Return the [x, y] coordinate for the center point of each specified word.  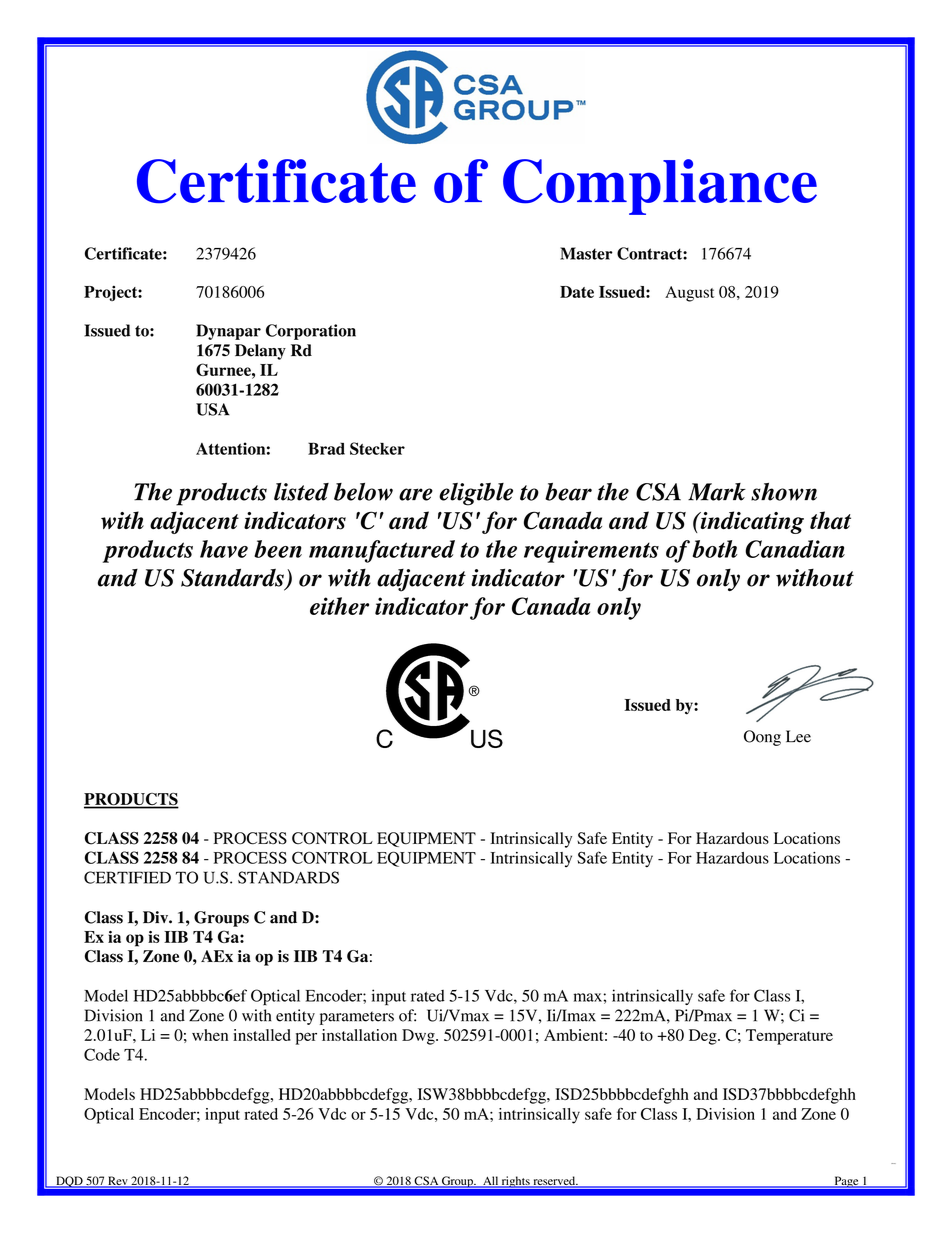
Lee [798, 736]
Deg [704, 1037]
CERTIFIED [127, 877]
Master [586, 253]
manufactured [382, 551]
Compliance [660, 187]
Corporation [311, 332]
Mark [717, 492]
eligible [476, 494]
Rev [118, 1182]
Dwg [419, 1037]
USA [213, 409]
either [339, 606]
